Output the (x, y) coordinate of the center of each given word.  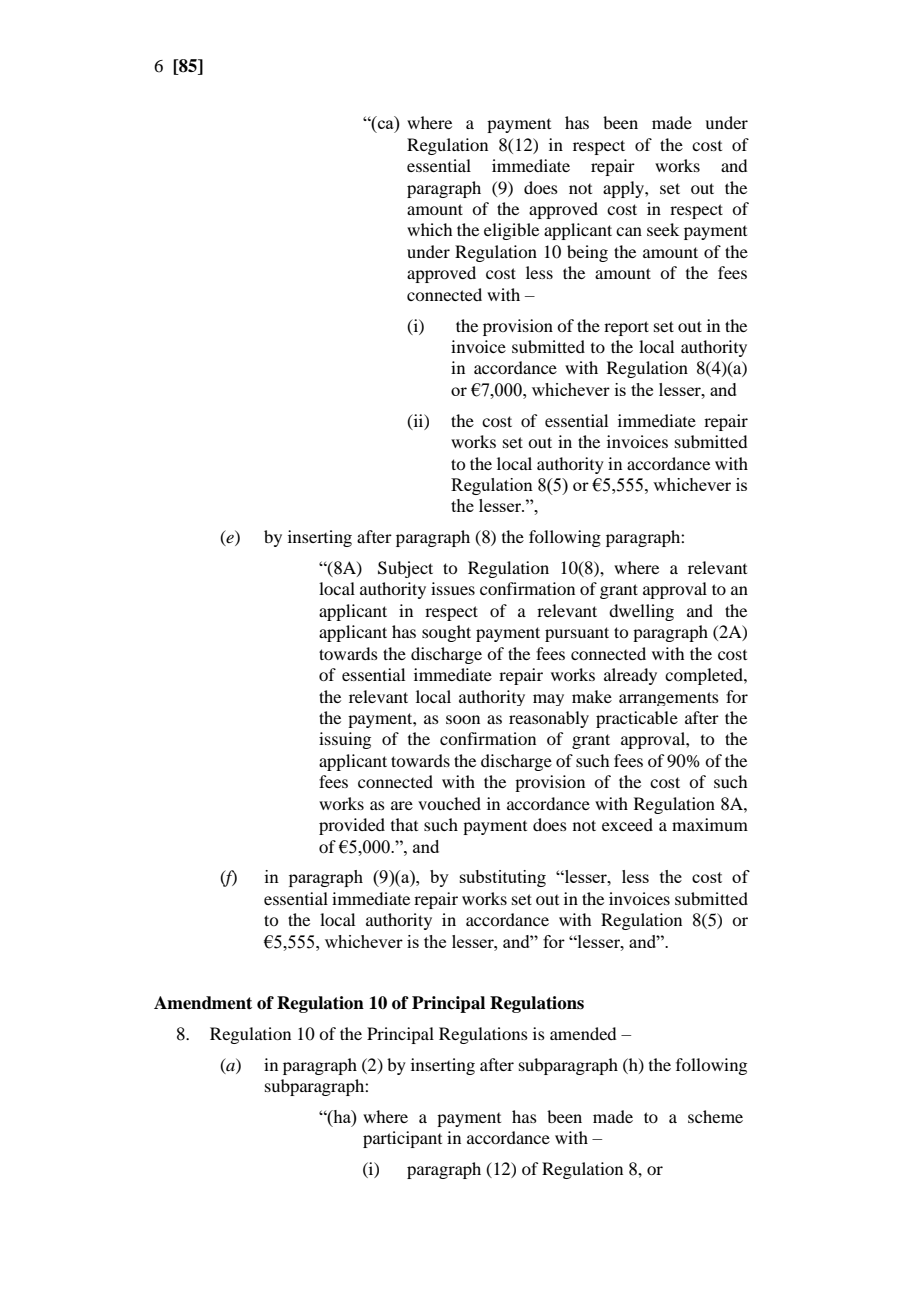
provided (352, 826)
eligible (511, 231)
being (587, 253)
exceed (627, 824)
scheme (715, 1116)
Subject (405, 569)
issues (453, 588)
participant (402, 1139)
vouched (449, 803)
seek (663, 229)
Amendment (203, 1003)
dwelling (641, 612)
